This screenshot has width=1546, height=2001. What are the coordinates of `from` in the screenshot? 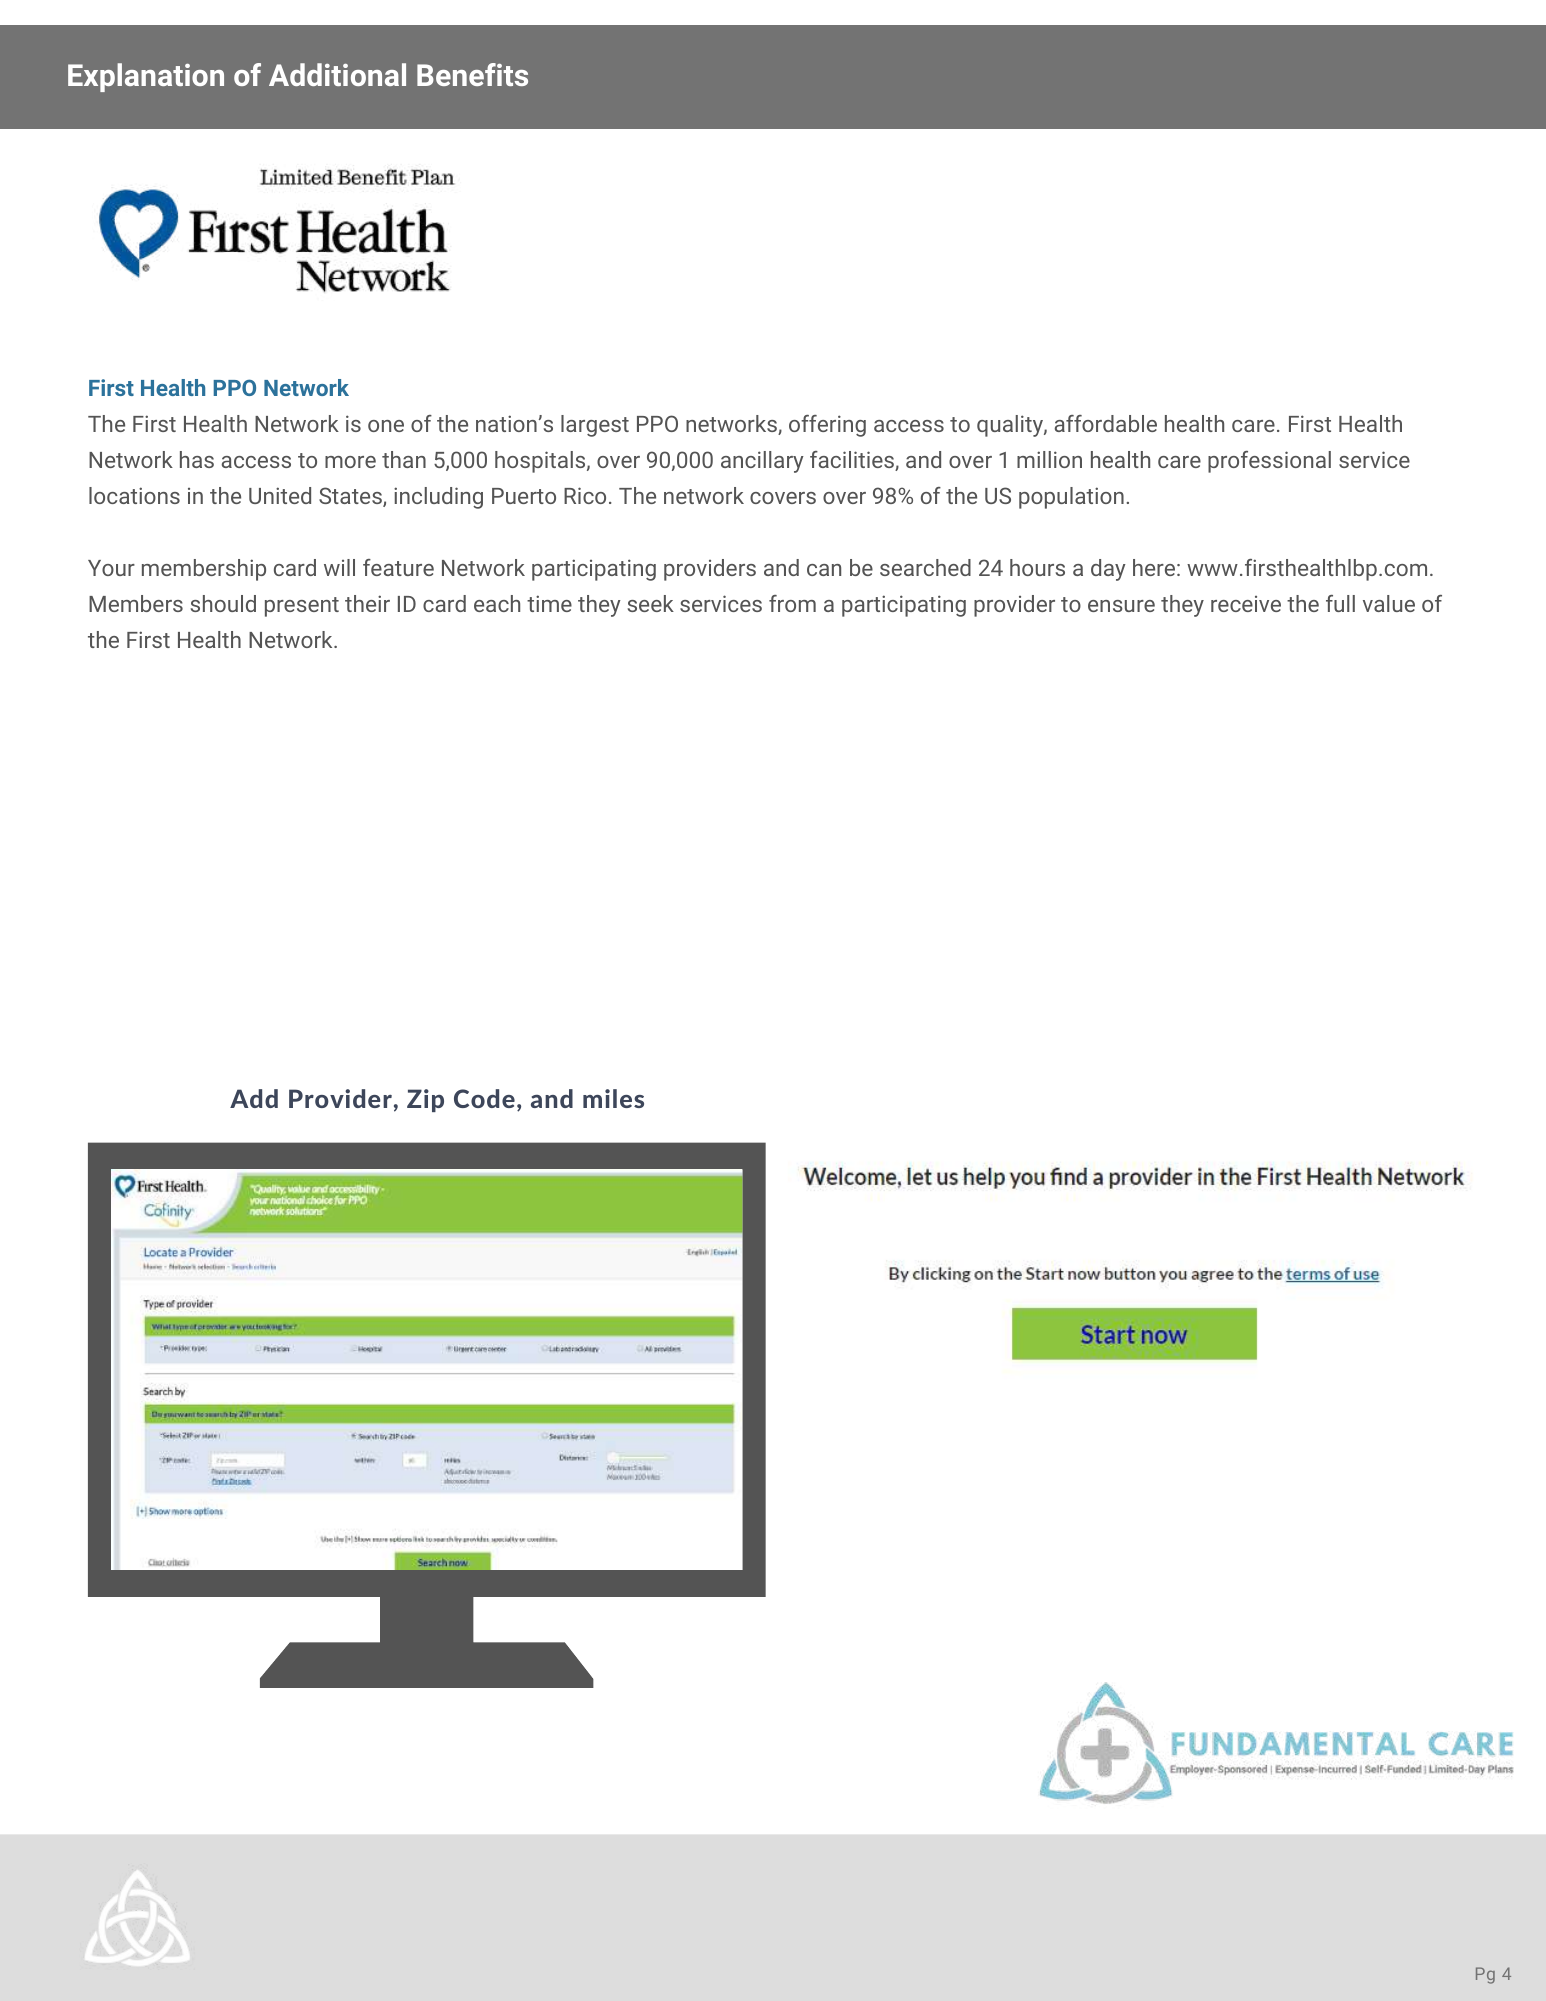 It's located at (792, 603).
